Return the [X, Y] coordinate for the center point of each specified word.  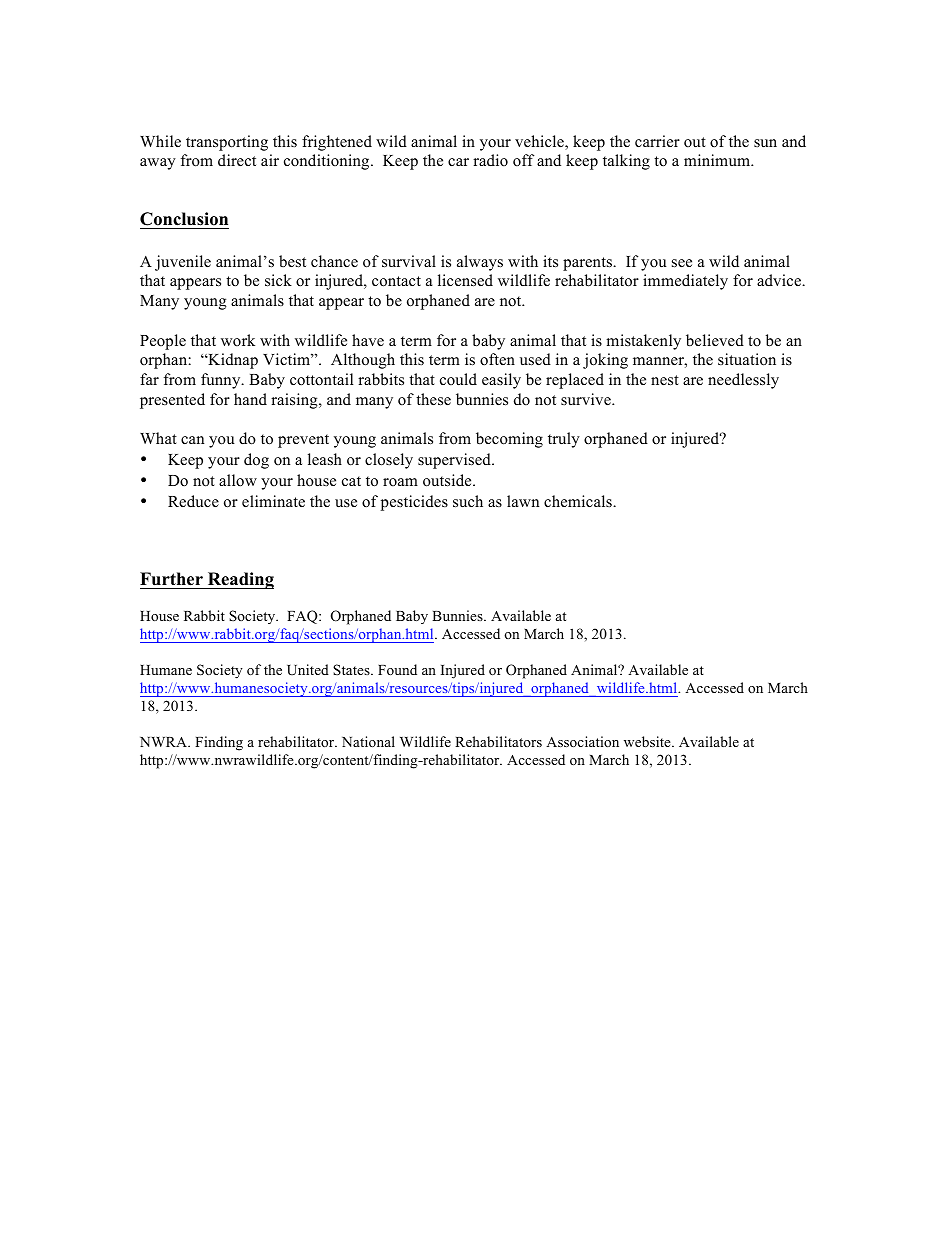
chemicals [579, 501]
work [238, 340]
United [308, 669]
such [468, 501]
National [368, 741]
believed [715, 340]
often [497, 359]
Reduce [193, 501]
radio [490, 160]
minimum [718, 160]
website [648, 741]
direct [237, 160]
